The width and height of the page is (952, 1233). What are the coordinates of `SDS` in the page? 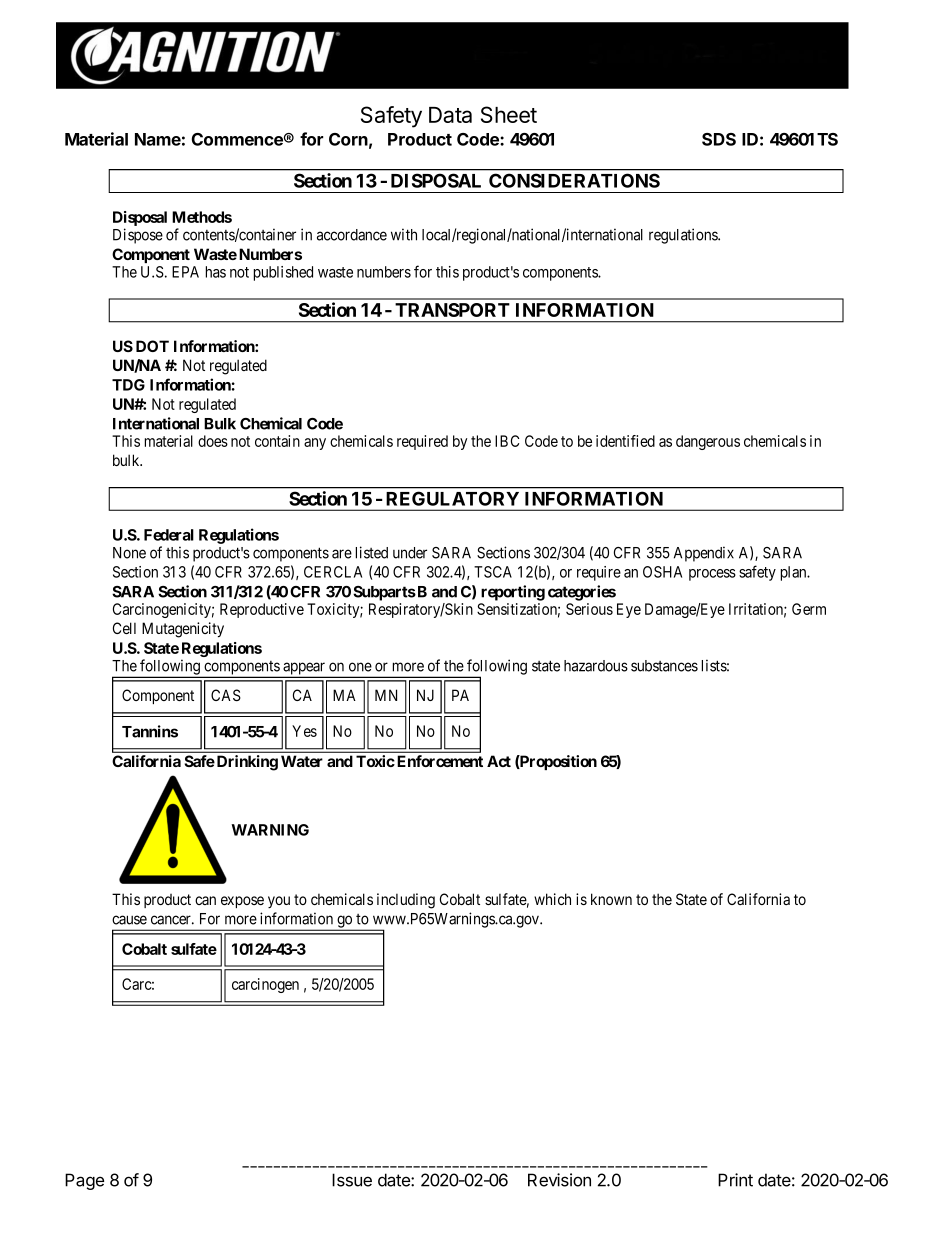 It's located at (719, 139).
